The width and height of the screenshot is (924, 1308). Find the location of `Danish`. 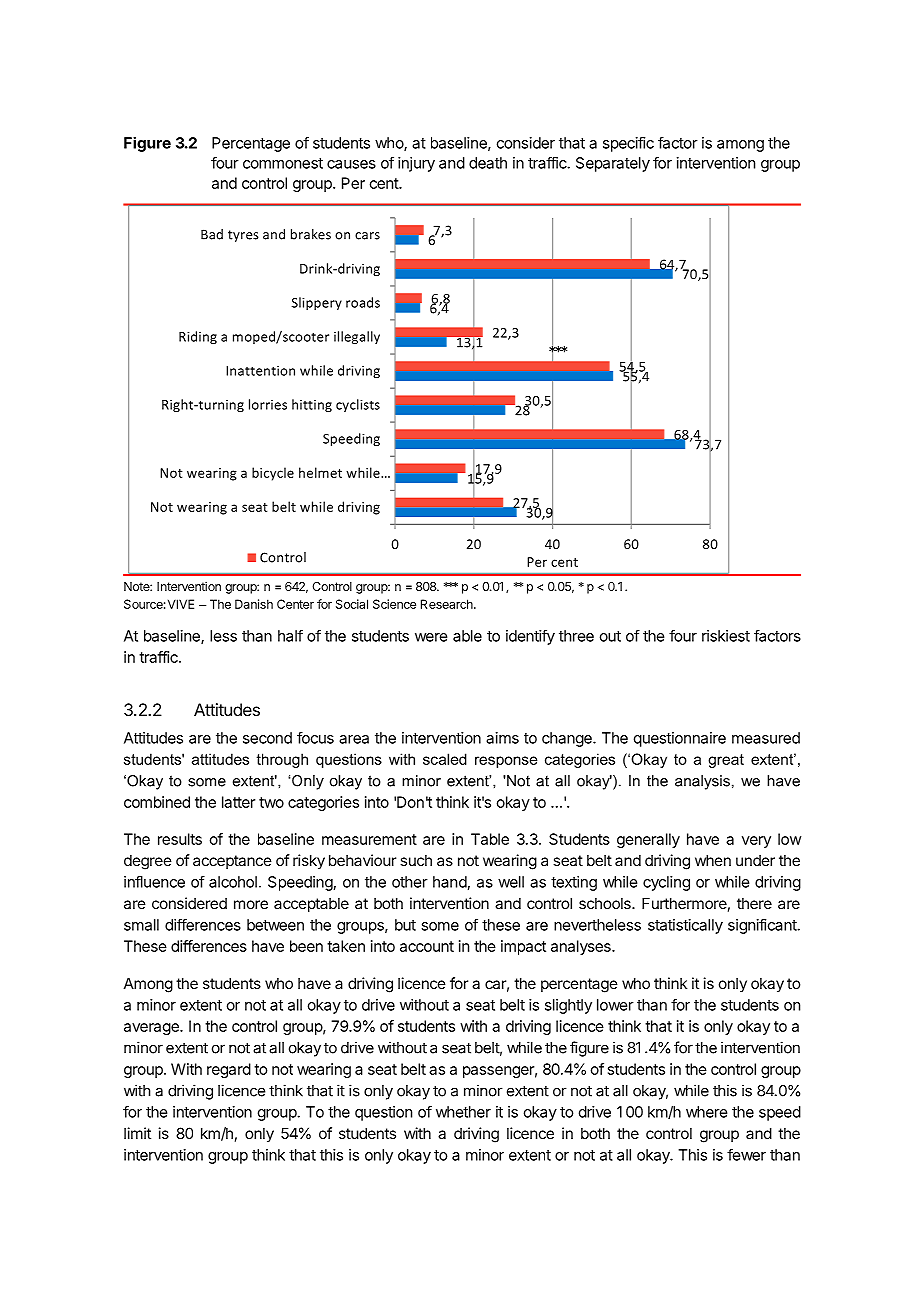

Danish is located at coordinates (254, 604).
